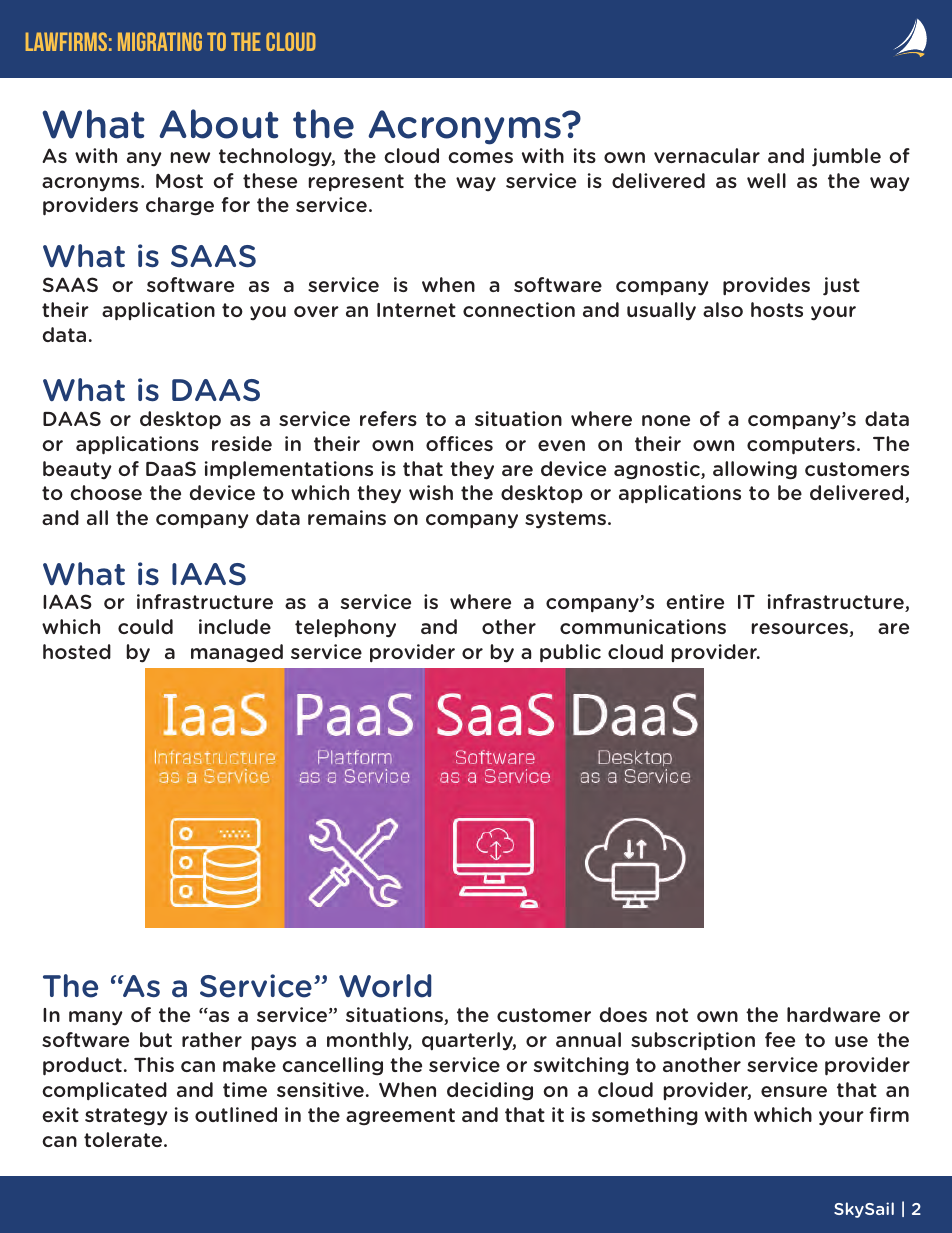 The height and width of the screenshot is (1233, 952). What do you see at coordinates (643, 626) in the screenshot?
I see `communications` at bounding box center [643, 626].
